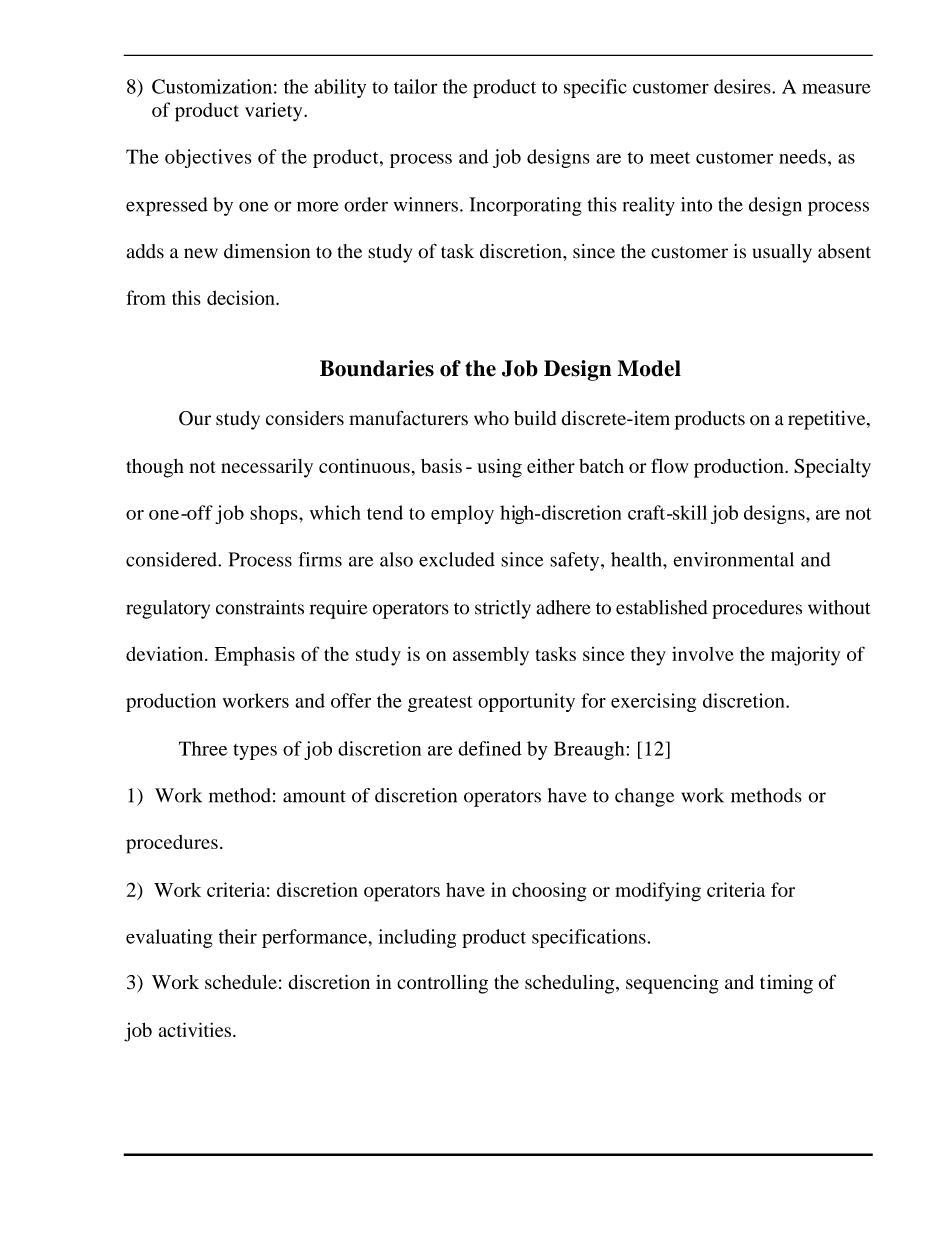  I want to click on decision, so click(242, 297).
